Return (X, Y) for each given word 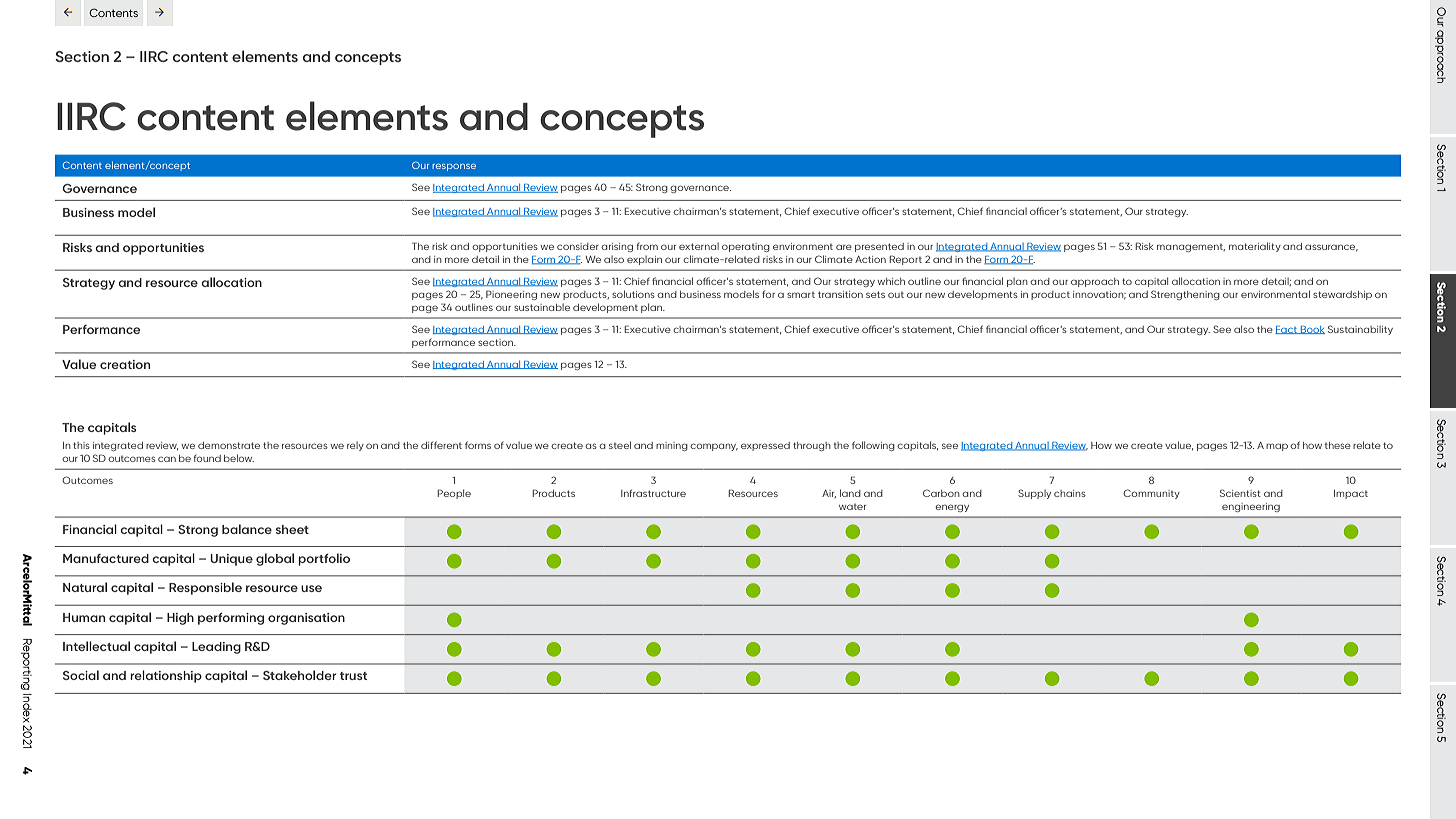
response (454, 167)
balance (247, 529)
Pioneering (511, 295)
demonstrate (229, 445)
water (852, 507)
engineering (1251, 507)
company (714, 447)
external (699, 246)
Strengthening (1185, 295)
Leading (216, 648)
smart (801, 295)
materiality (1255, 247)
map (1277, 447)
